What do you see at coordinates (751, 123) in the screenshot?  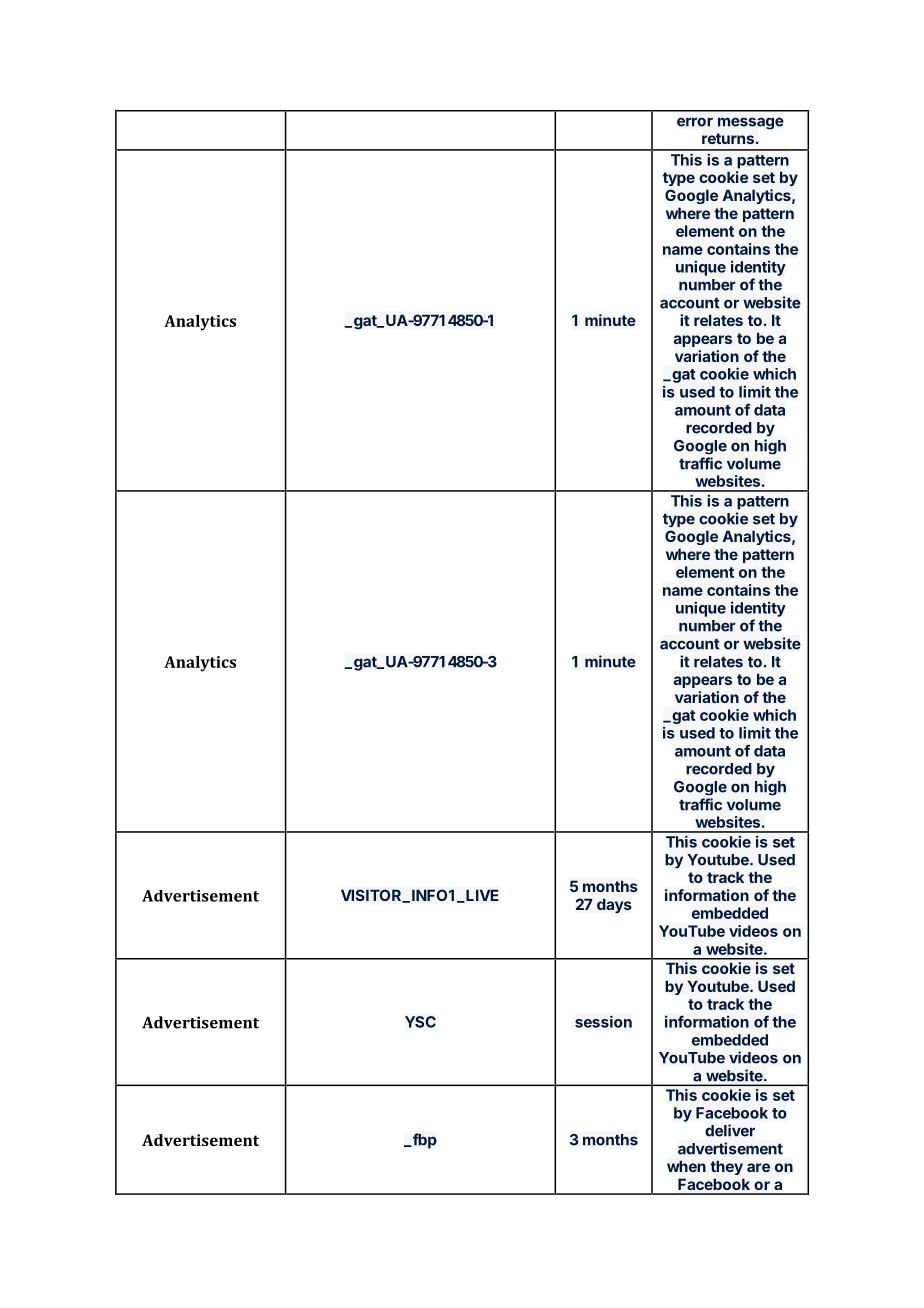 I see `message` at bounding box center [751, 123].
